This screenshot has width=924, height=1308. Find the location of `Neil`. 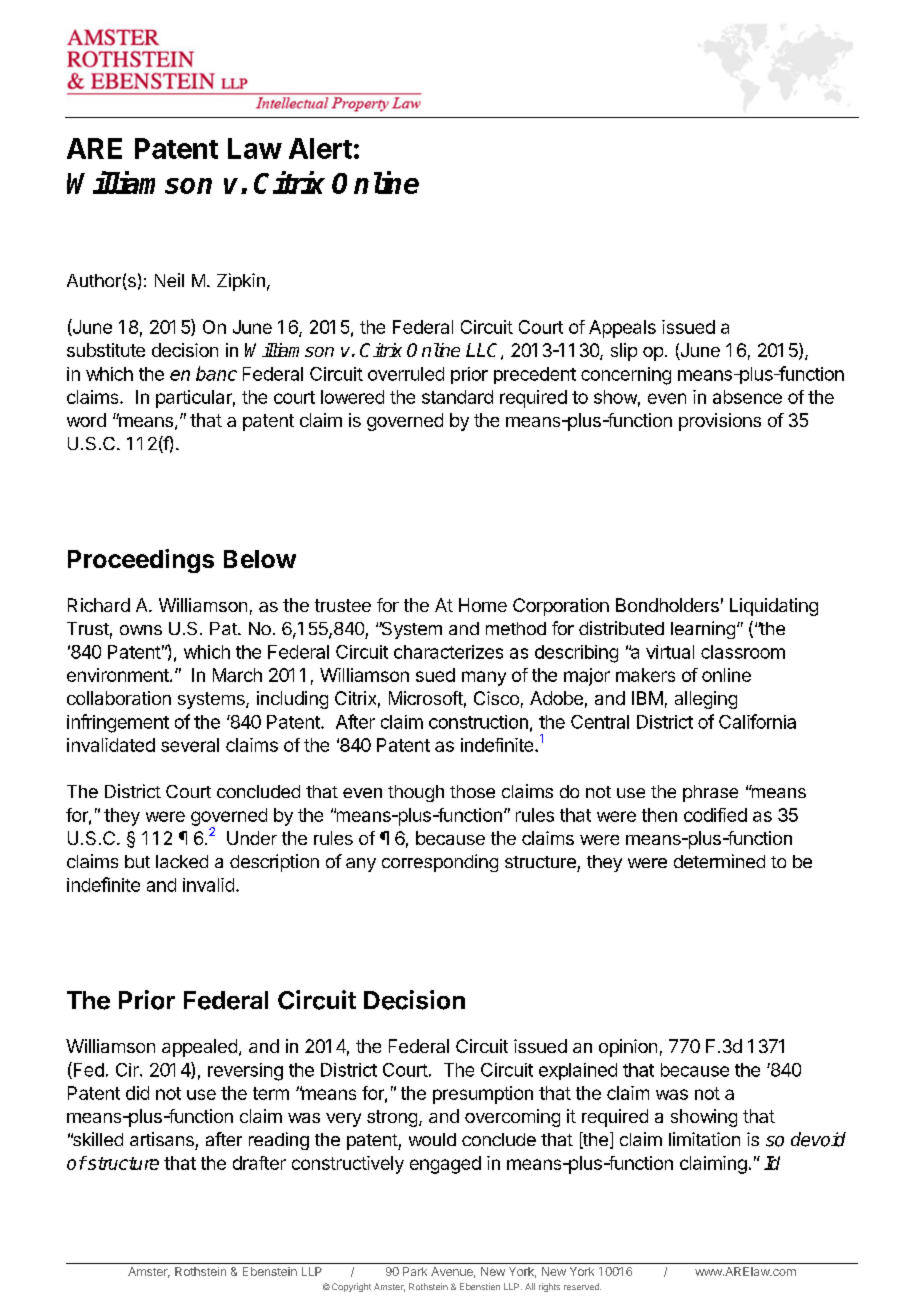

Neil is located at coordinates (169, 280).
